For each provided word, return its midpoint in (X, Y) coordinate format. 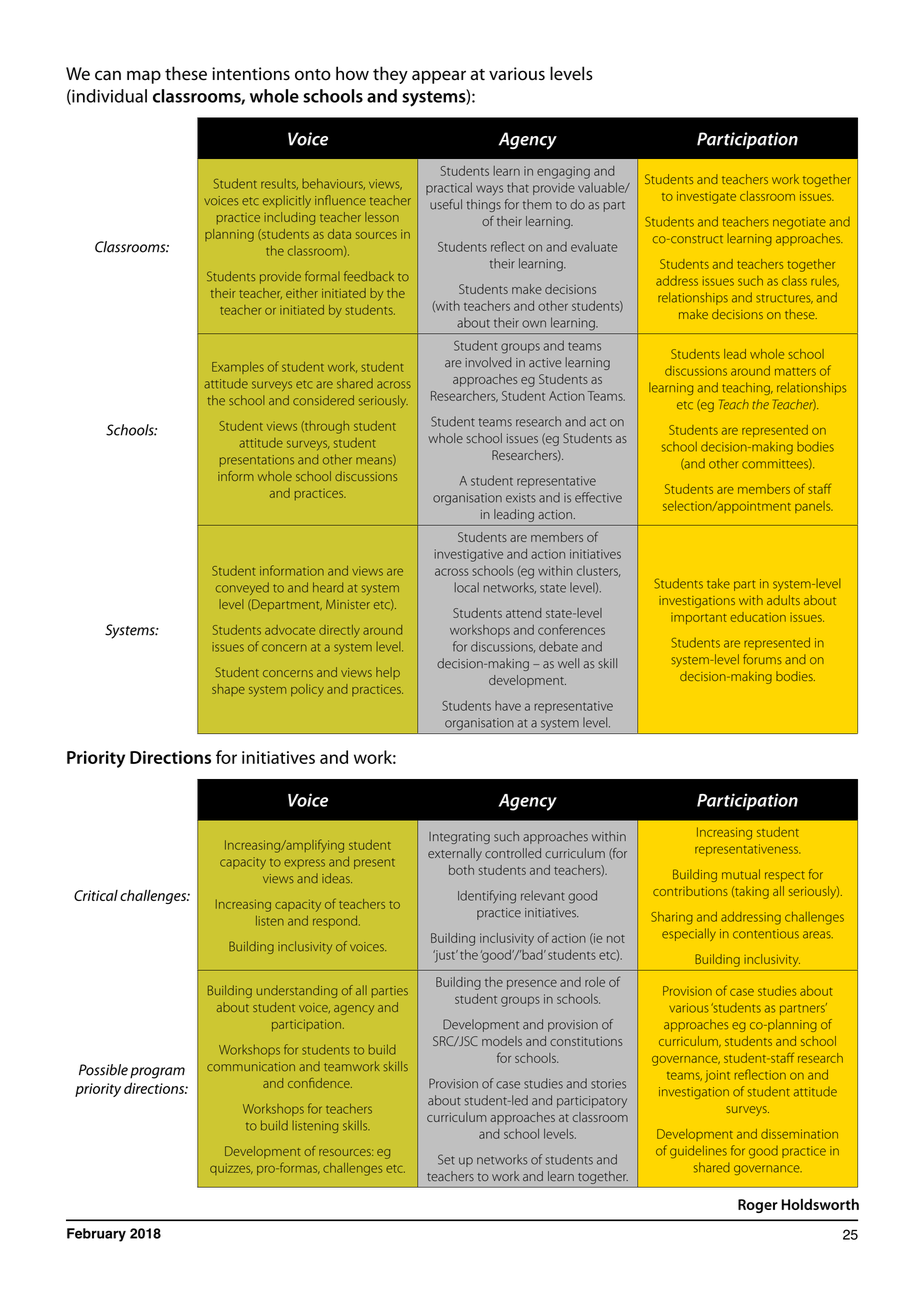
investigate (706, 197)
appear (439, 77)
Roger (758, 1206)
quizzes (231, 1169)
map (144, 77)
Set (446, 1159)
